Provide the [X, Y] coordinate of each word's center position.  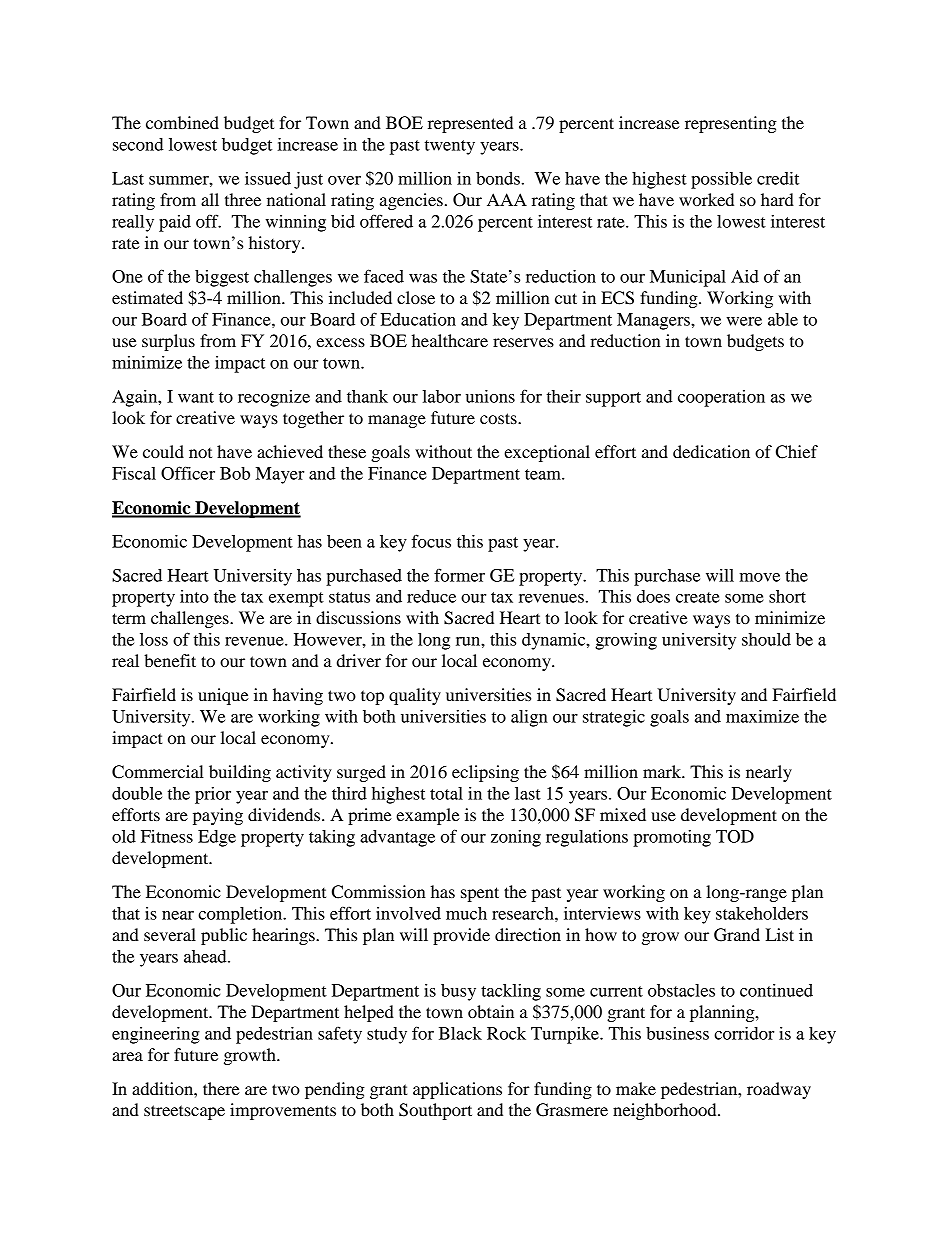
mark [663, 771]
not [200, 453]
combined [182, 122]
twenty [450, 147]
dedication [711, 451]
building [240, 773]
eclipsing [485, 773]
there [221, 1088]
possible [721, 180]
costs [499, 418]
